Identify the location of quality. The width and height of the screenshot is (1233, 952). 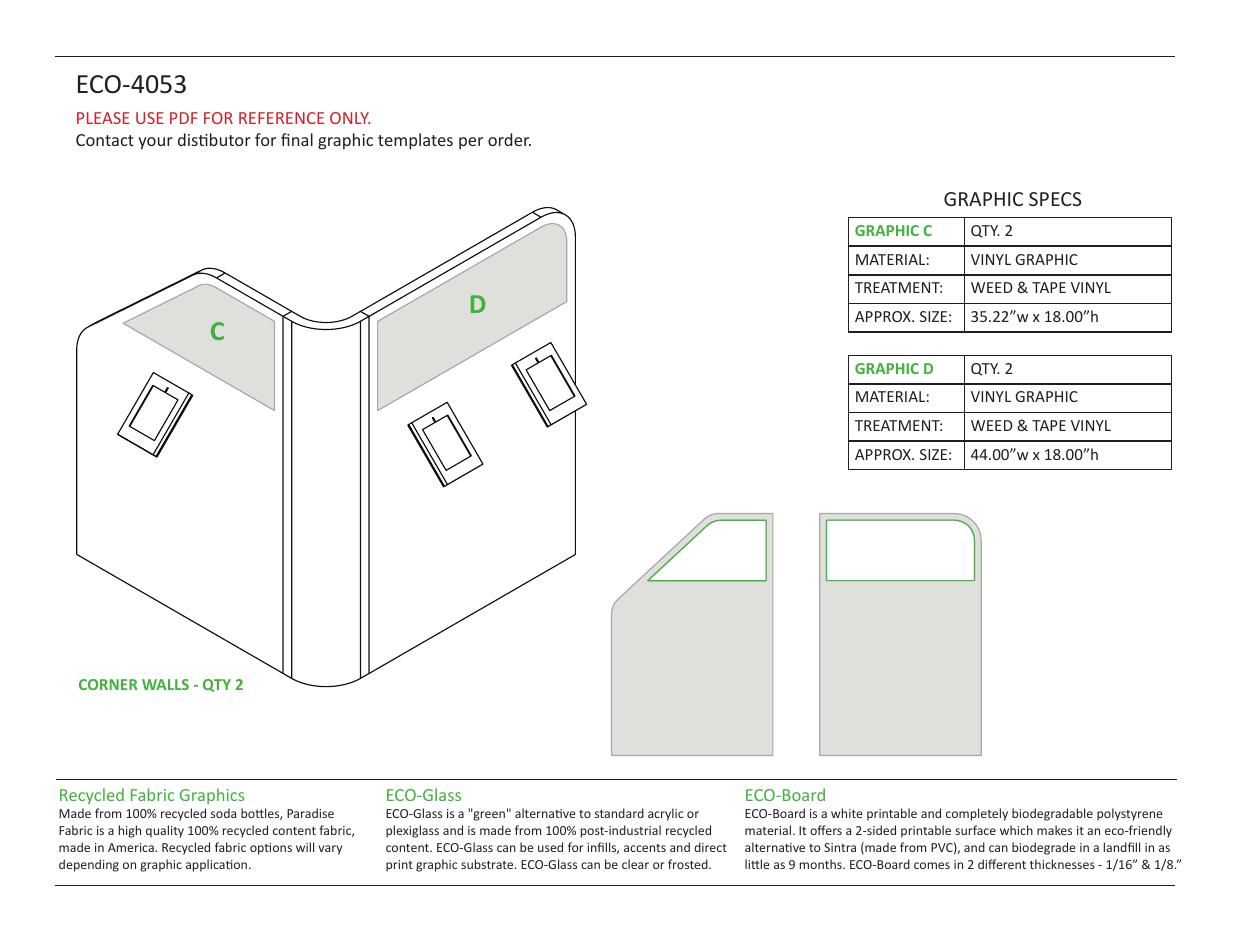
(165, 831).
